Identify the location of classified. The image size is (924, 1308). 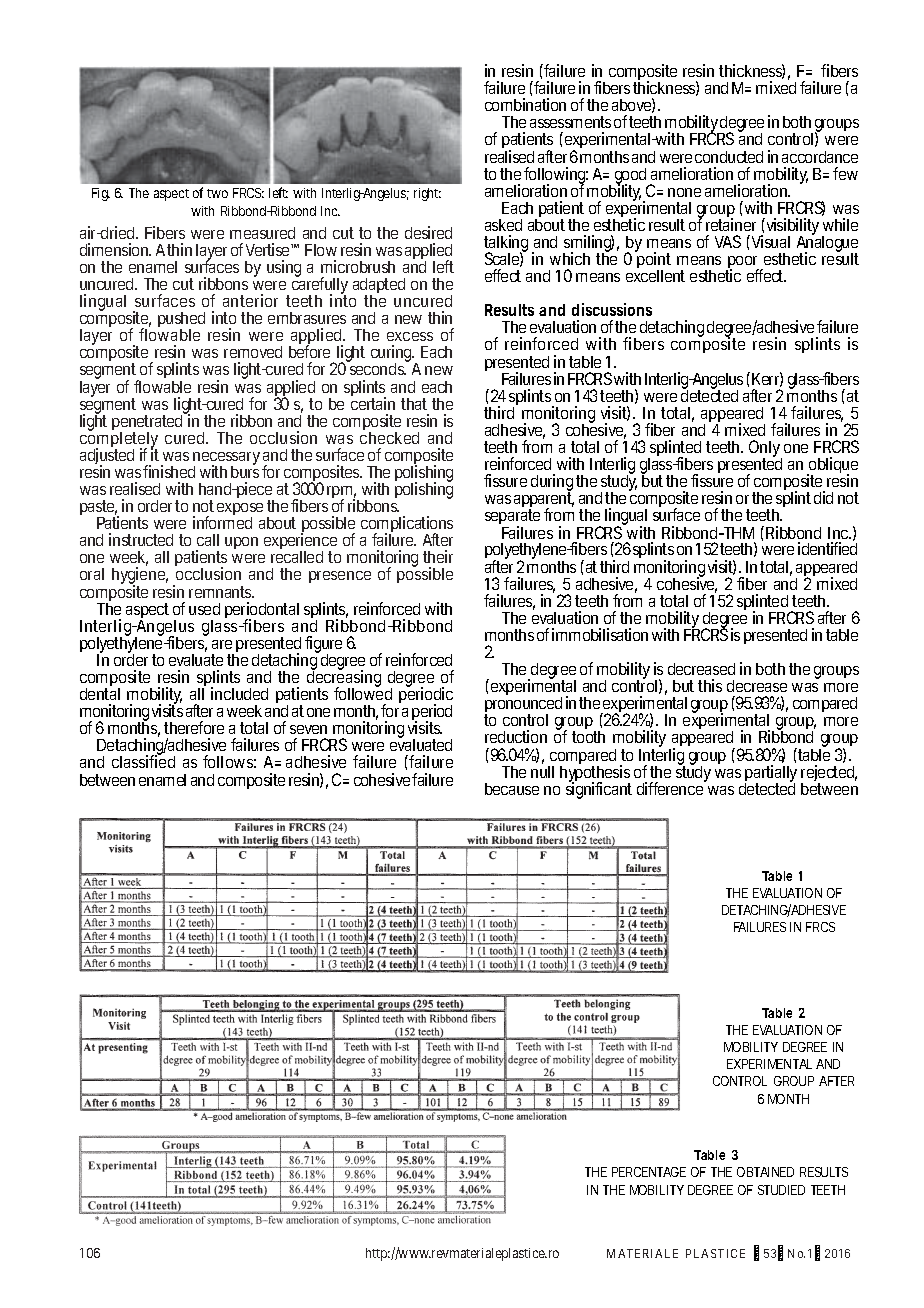
(143, 761).
